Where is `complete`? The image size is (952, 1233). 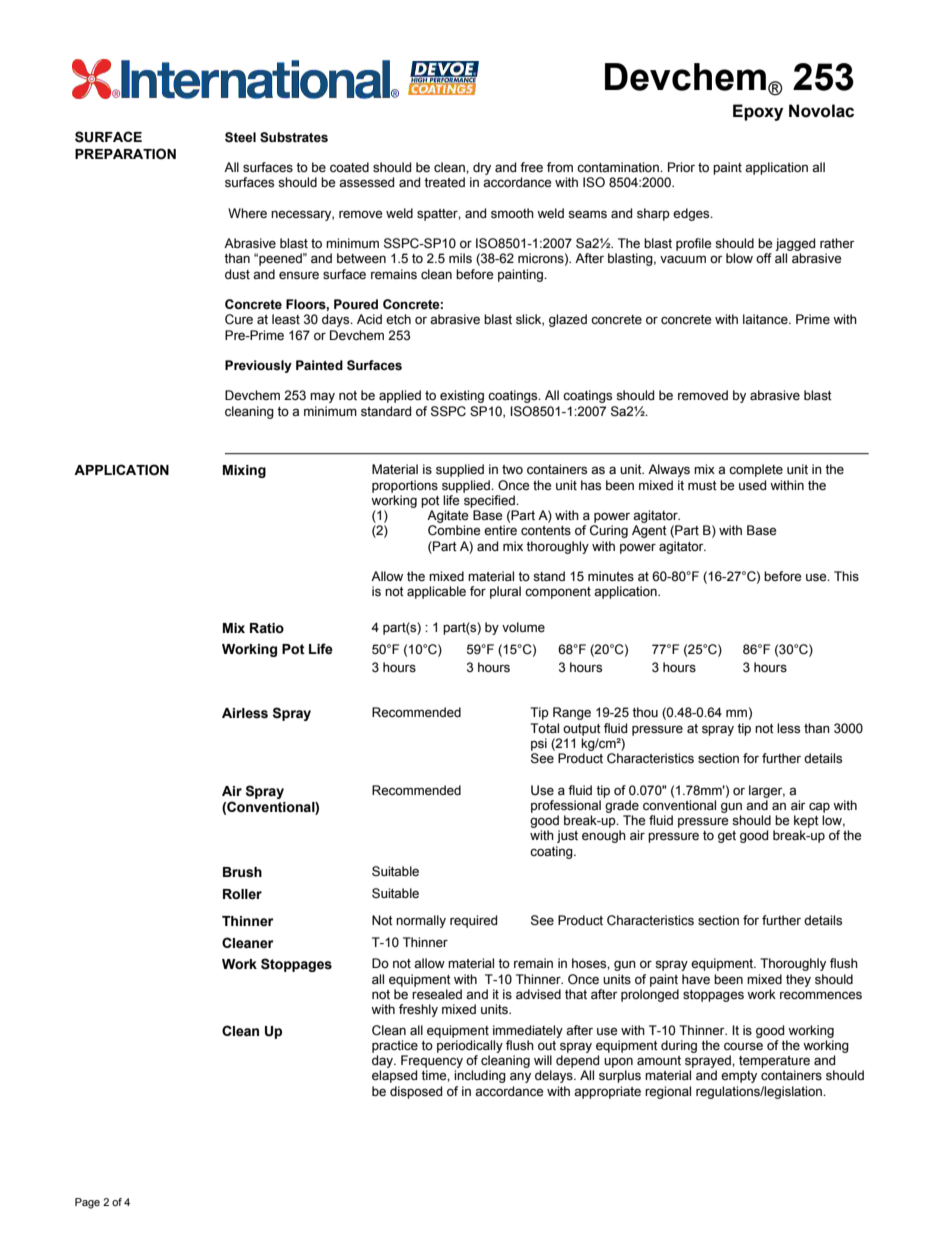
complete is located at coordinates (756, 470).
